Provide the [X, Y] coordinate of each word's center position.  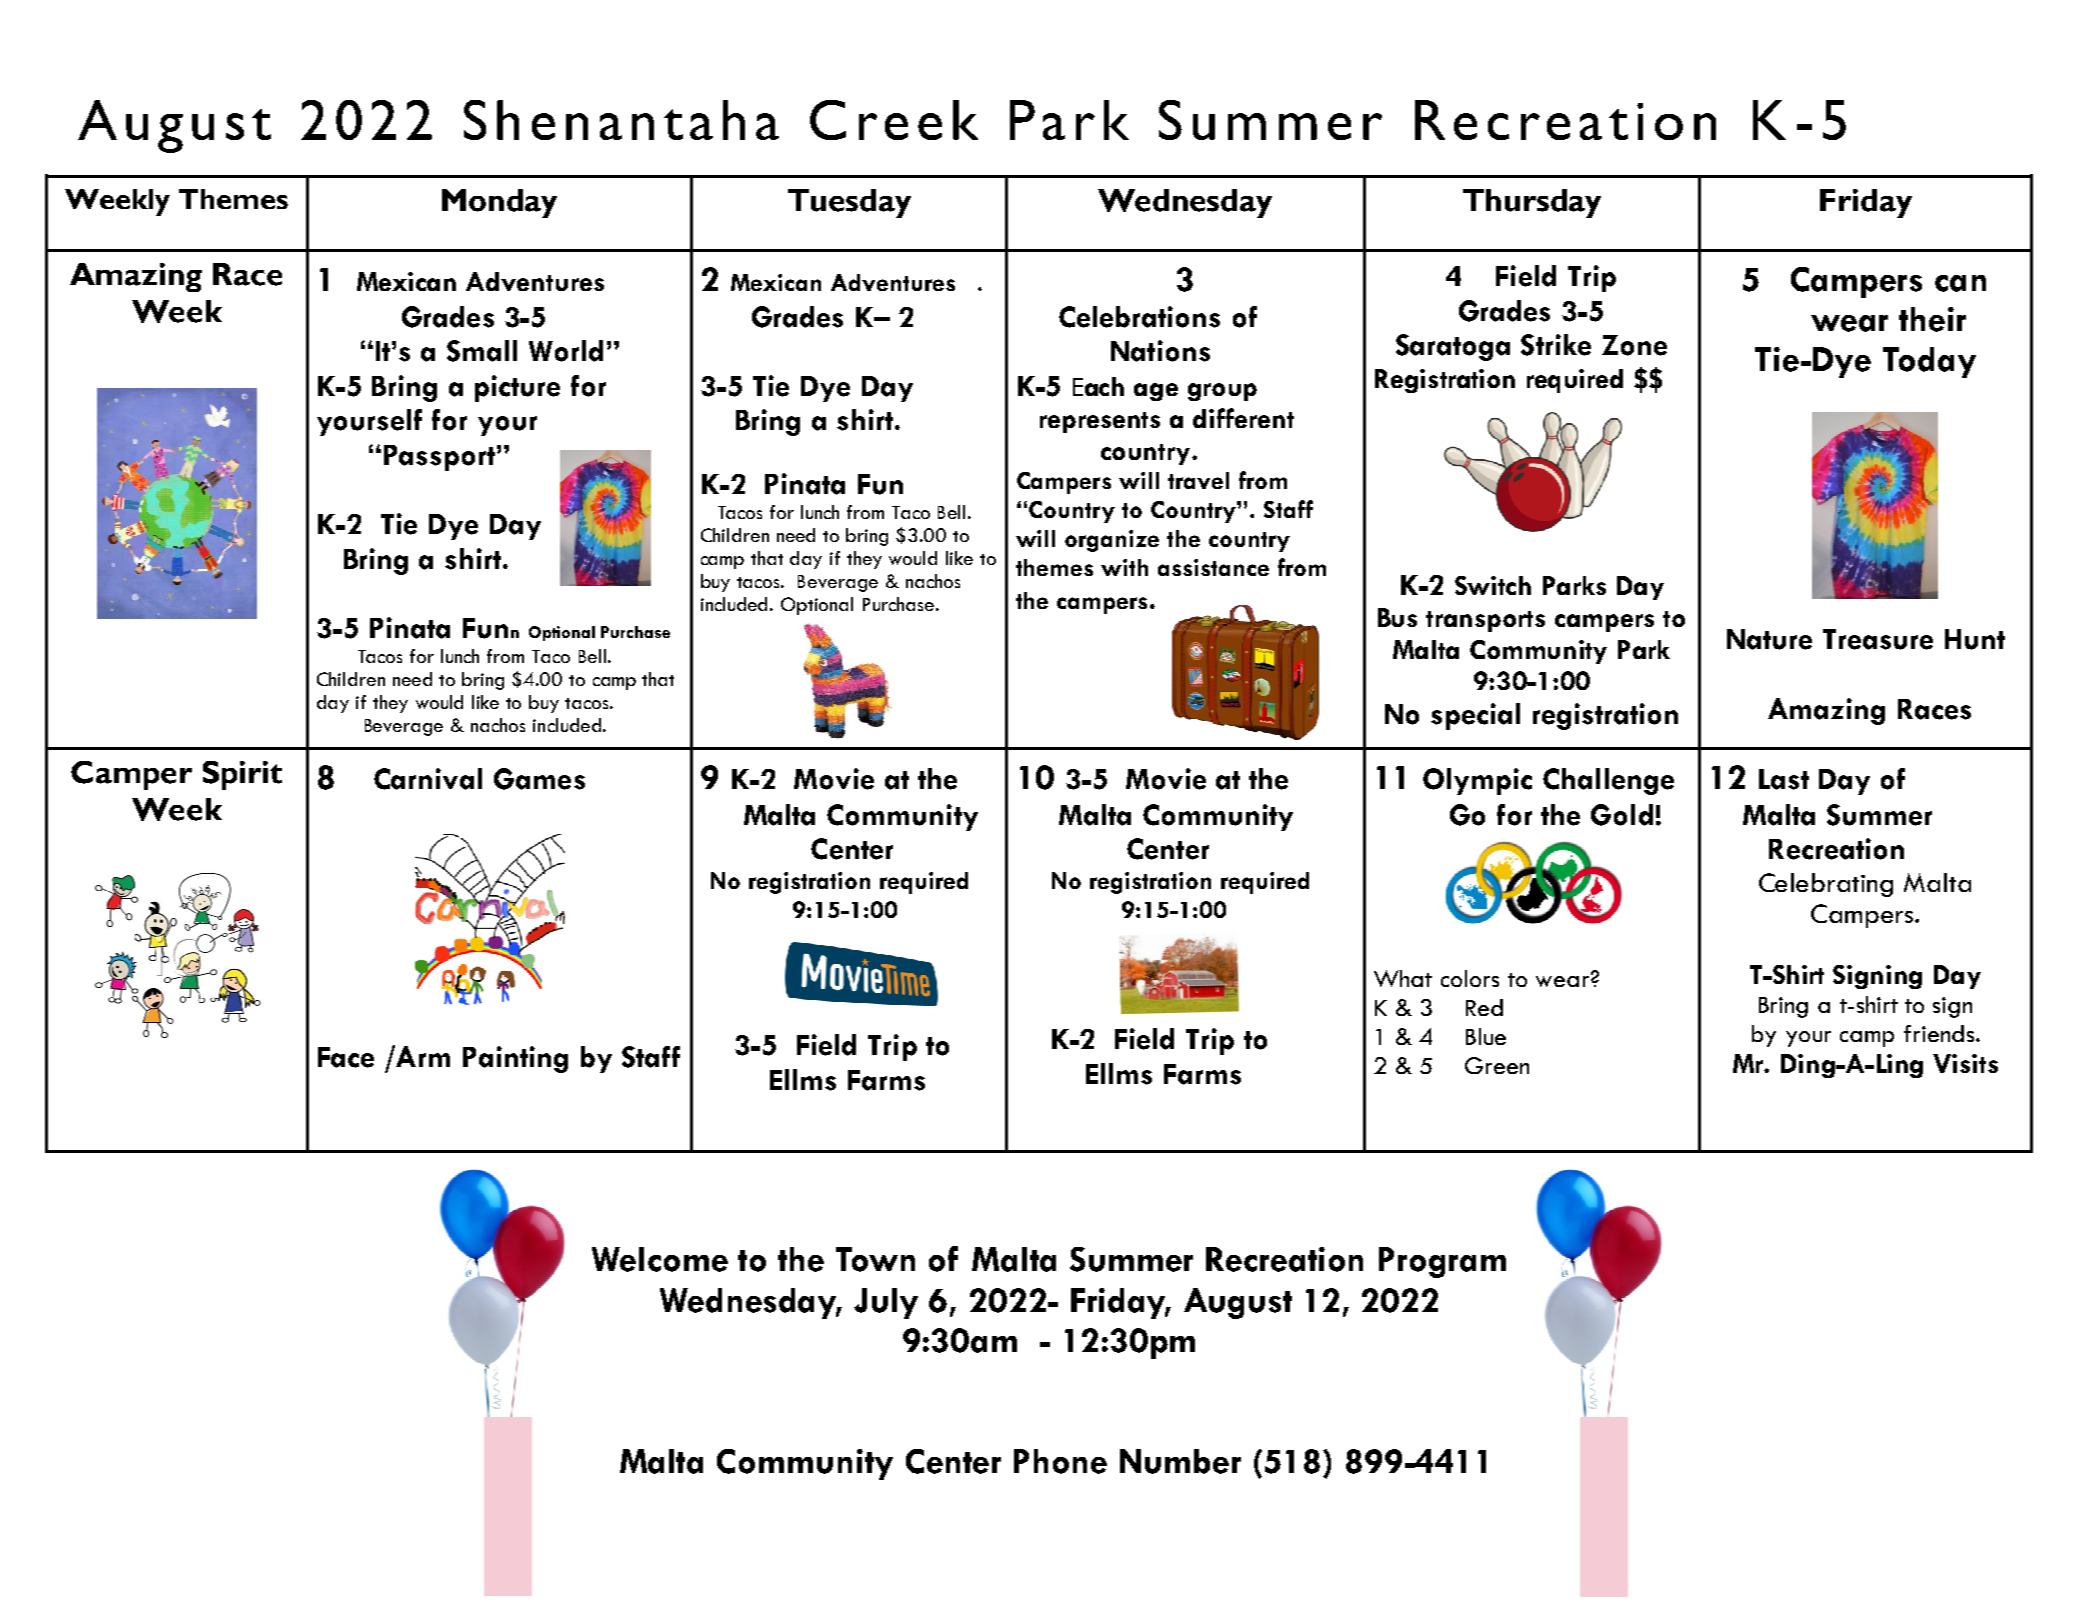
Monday [499, 203]
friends [1940, 1033]
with [1124, 567]
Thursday [1532, 203]
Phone [1060, 1461]
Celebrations [1139, 317]
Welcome [660, 1259]
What [1403, 978]
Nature [1769, 639]
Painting [515, 1059]
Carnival [428, 779]
